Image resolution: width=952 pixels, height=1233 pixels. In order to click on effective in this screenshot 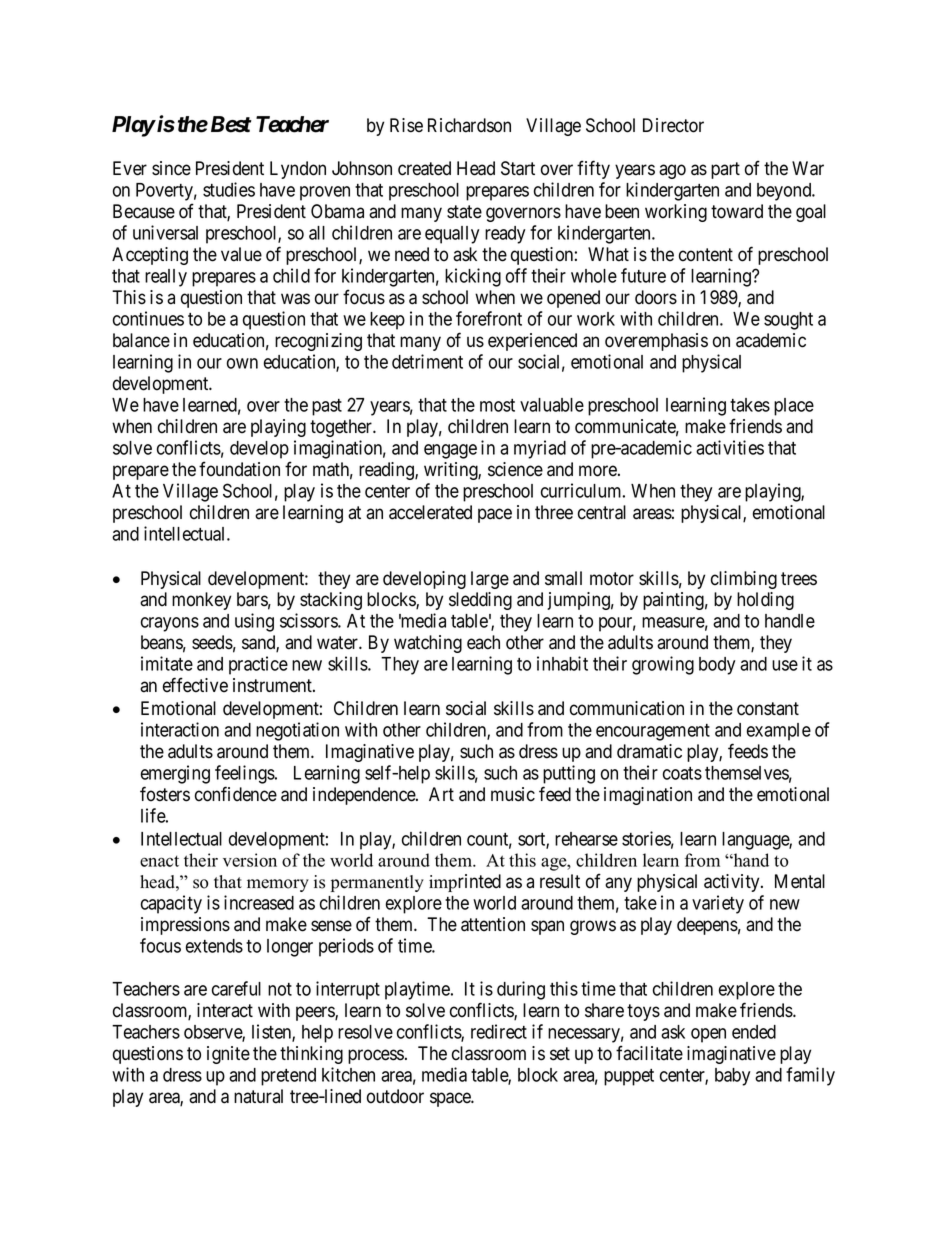, I will do `click(195, 685)`.
